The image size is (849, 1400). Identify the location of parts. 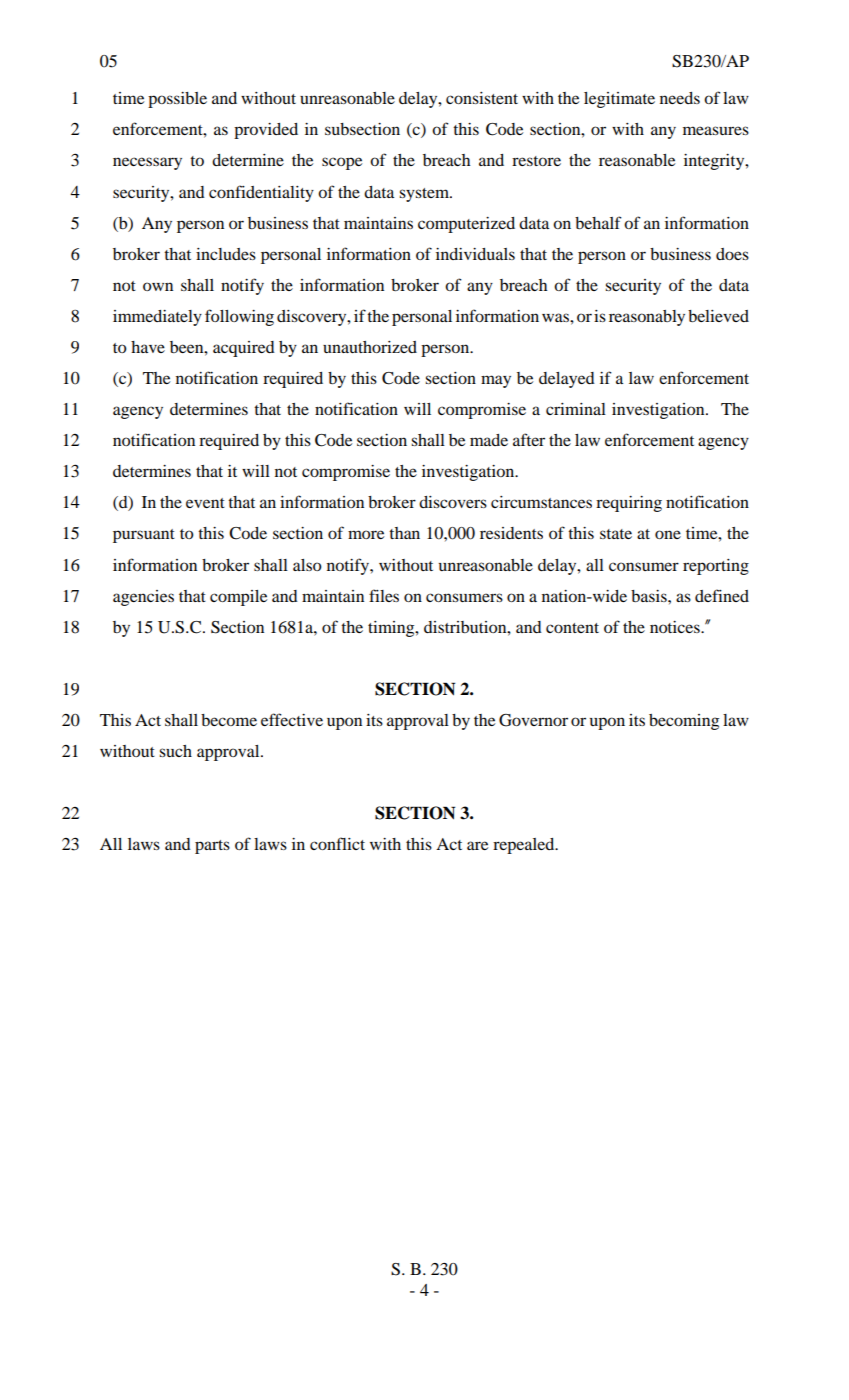
(212, 847).
